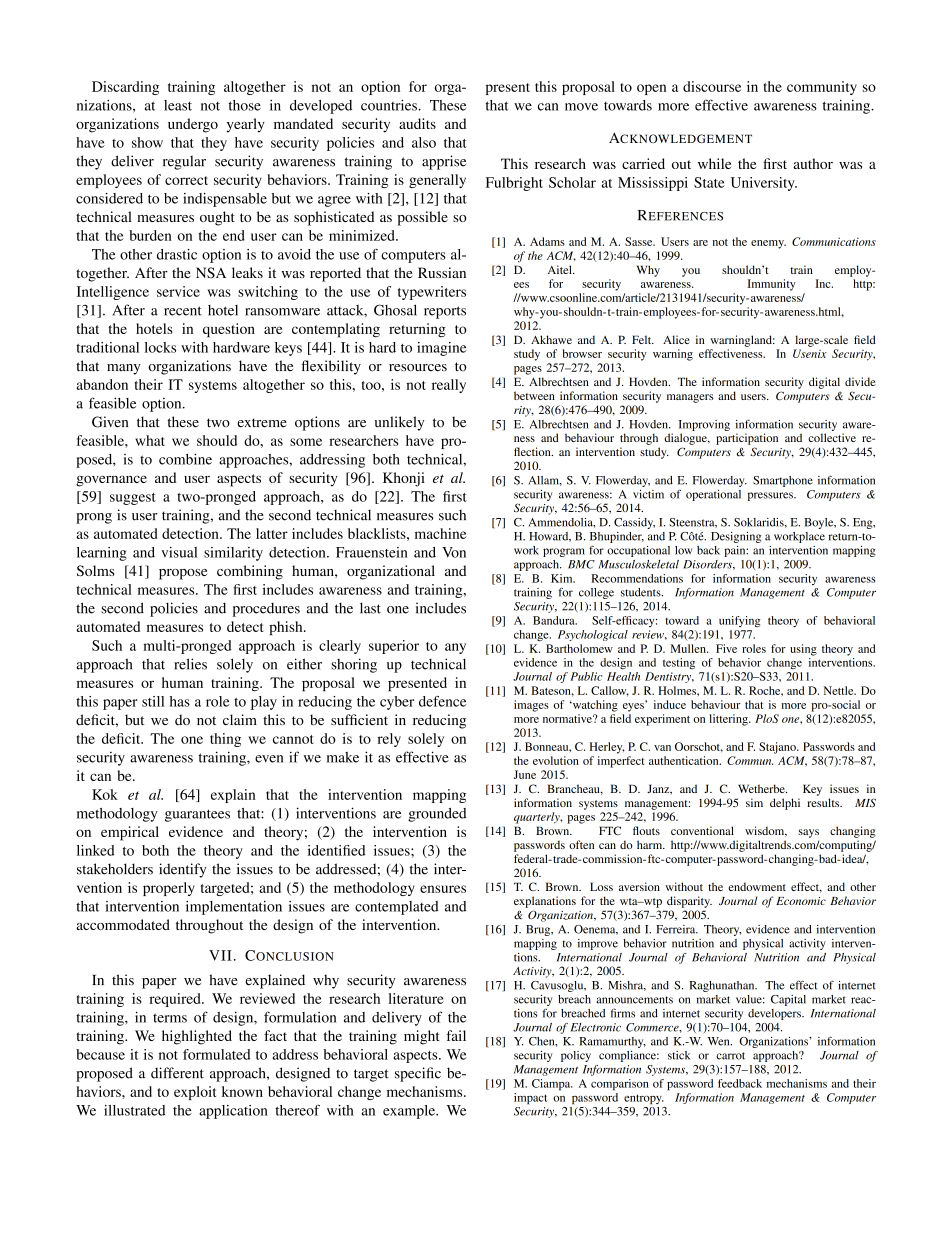 The image size is (952, 1233). I want to click on audits, so click(417, 123).
